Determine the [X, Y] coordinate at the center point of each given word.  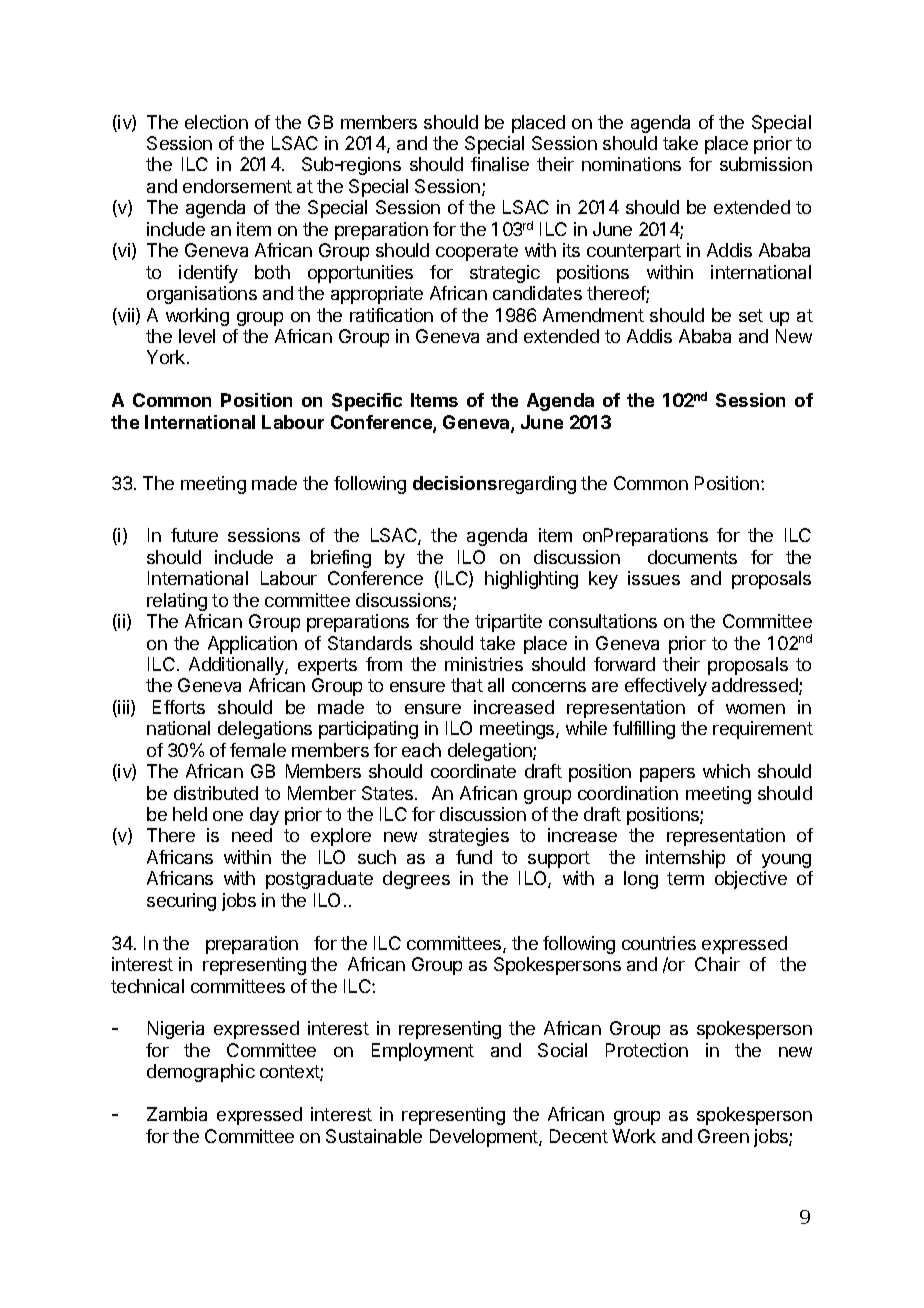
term [685, 878]
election [216, 122]
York [167, 357]
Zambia [177, 1114]
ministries [484, 664]
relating [177, 602]
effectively [666, 687]
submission [766, 164]
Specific [367, 402]
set [751, 315]
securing [181, 902]
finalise [500, 164]
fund [474, 857]
